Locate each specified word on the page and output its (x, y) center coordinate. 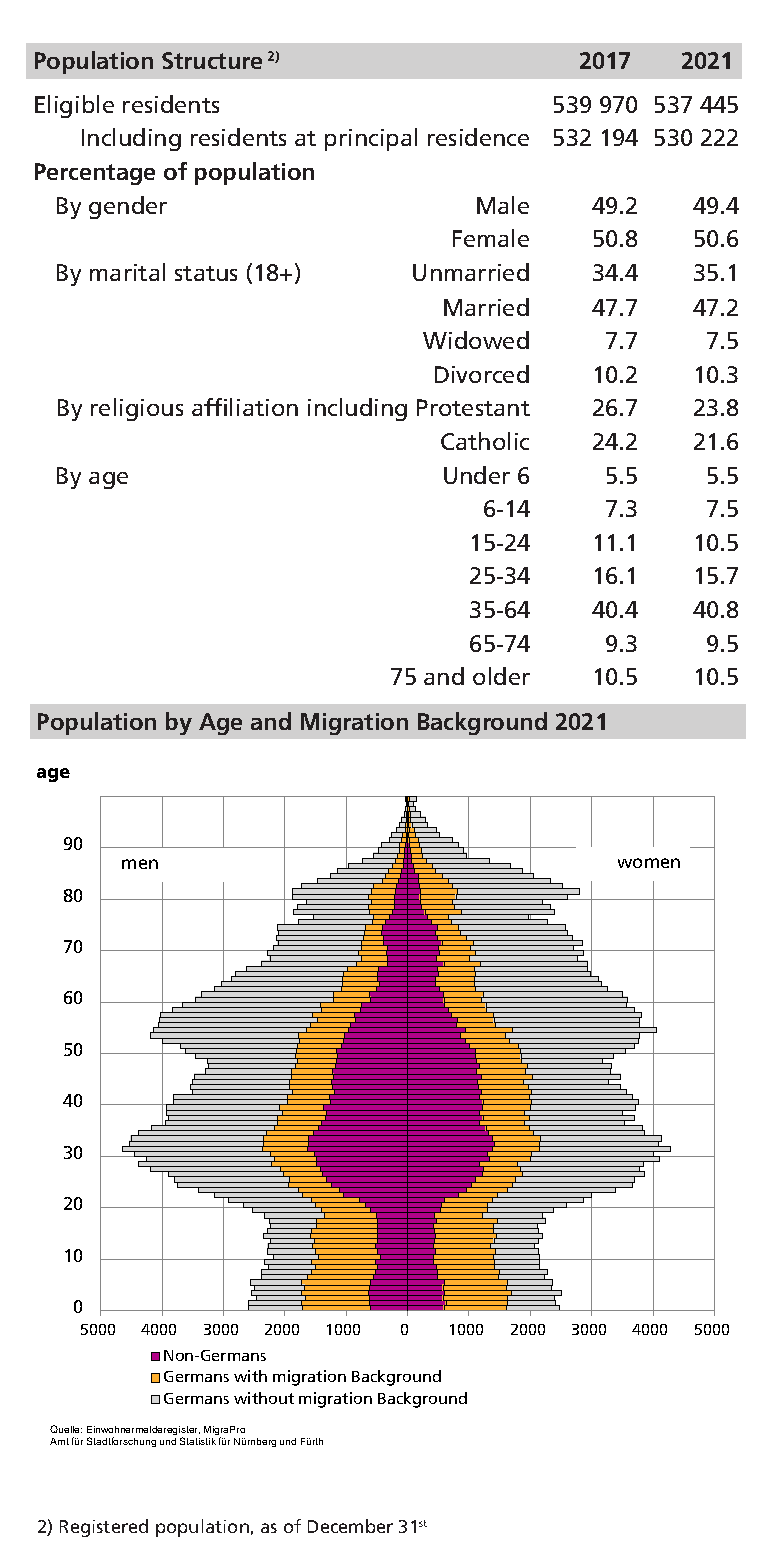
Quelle (66, 1429)
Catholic (485, 441)
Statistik (198, 1441)
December (350, 1526)
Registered (104, 1528)
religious (137, 409)
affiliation (245, 407)
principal (371, 139)
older (501, 676)
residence (478, 137)
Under (477, 475)
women (649, 863)
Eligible (74, 106)
